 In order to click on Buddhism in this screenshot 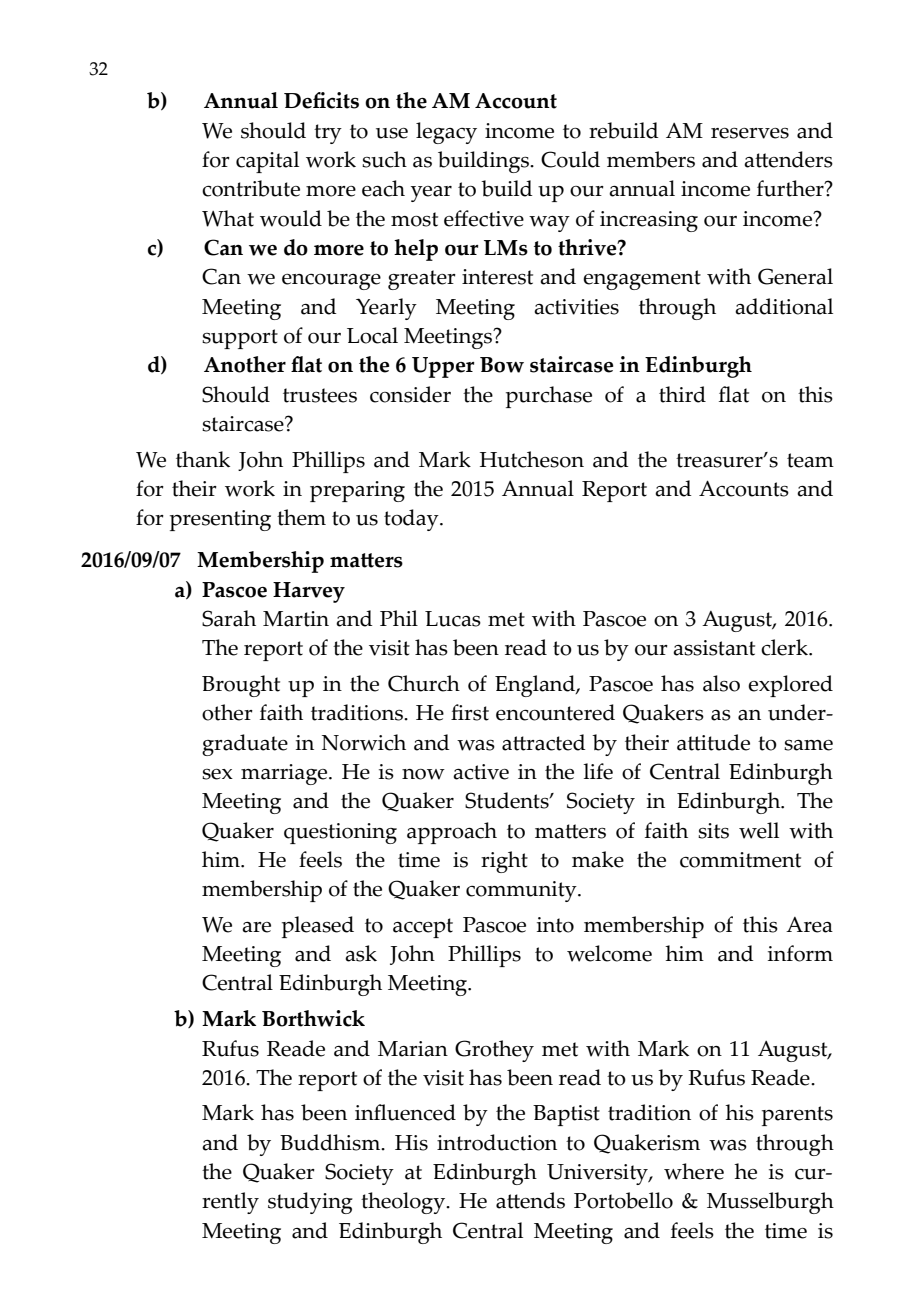, I will do `click(331, 1142)`.
